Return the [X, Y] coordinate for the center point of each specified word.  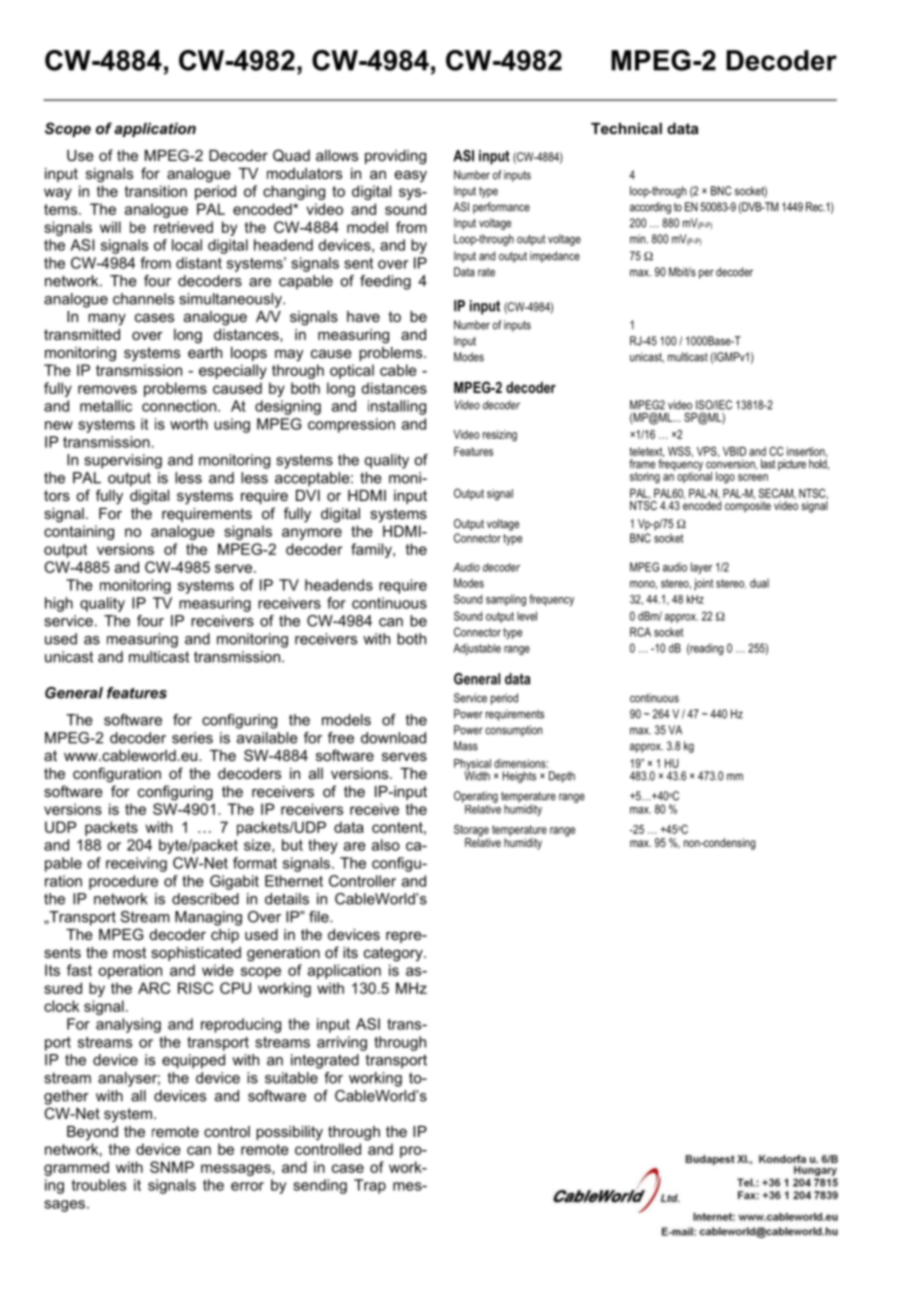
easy [411, 176]
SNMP [172, 1167]
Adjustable [477, 649]
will [110, 227]
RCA [640, 632]
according [650, 208]
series [192, 738]
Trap [370, 1186]
